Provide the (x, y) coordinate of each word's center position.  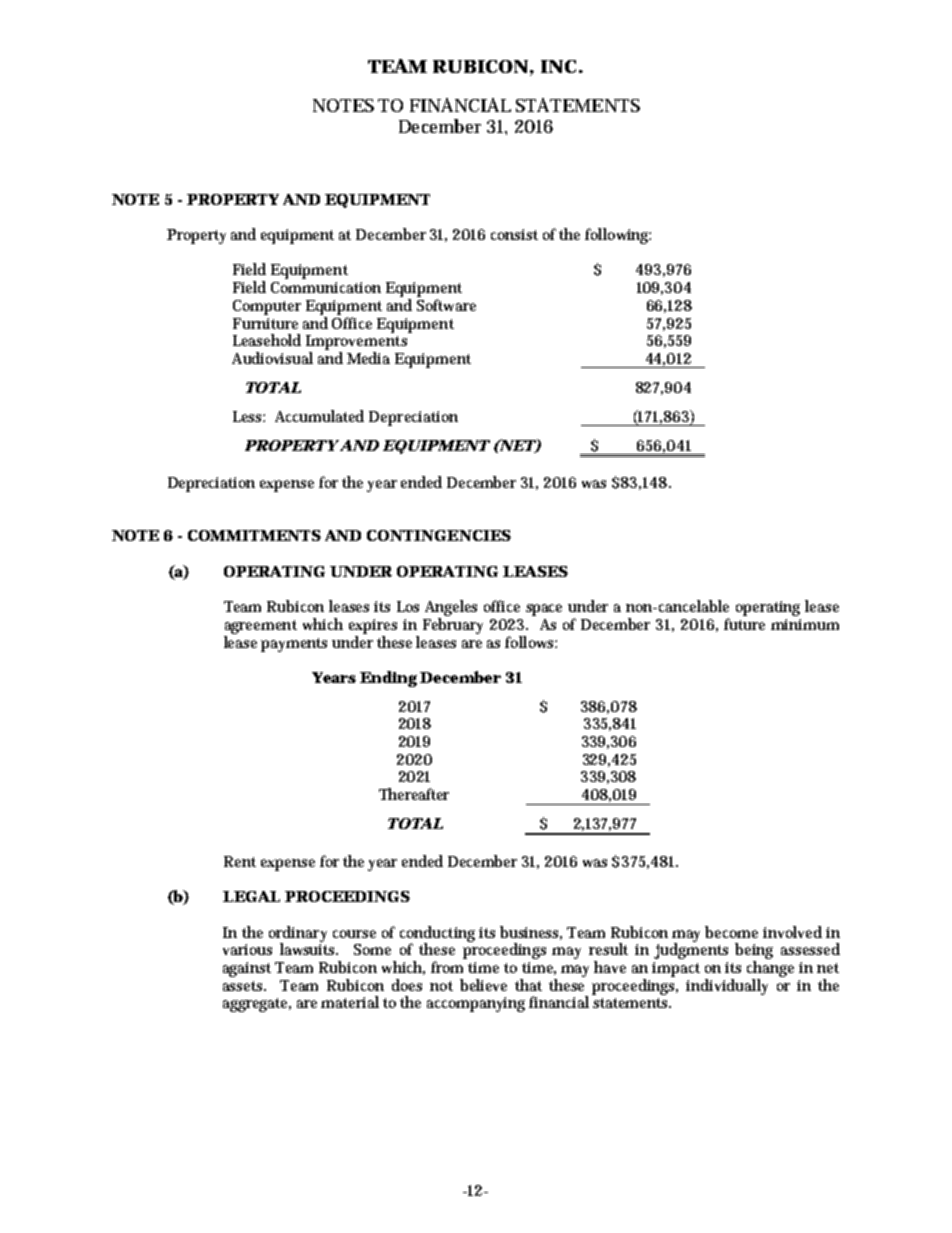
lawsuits (309, 948)
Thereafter (414, 794)
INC (558, 66)
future (744, 624)
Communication (326, 287)
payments (294, 645)
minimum (805, 624)
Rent (240, 861)
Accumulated (319, 416)
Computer (267, 307)
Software (446, 305)
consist (514, 234)
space (544, 610)
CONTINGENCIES (439, 535)
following (618, 236)
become (731, 932)
